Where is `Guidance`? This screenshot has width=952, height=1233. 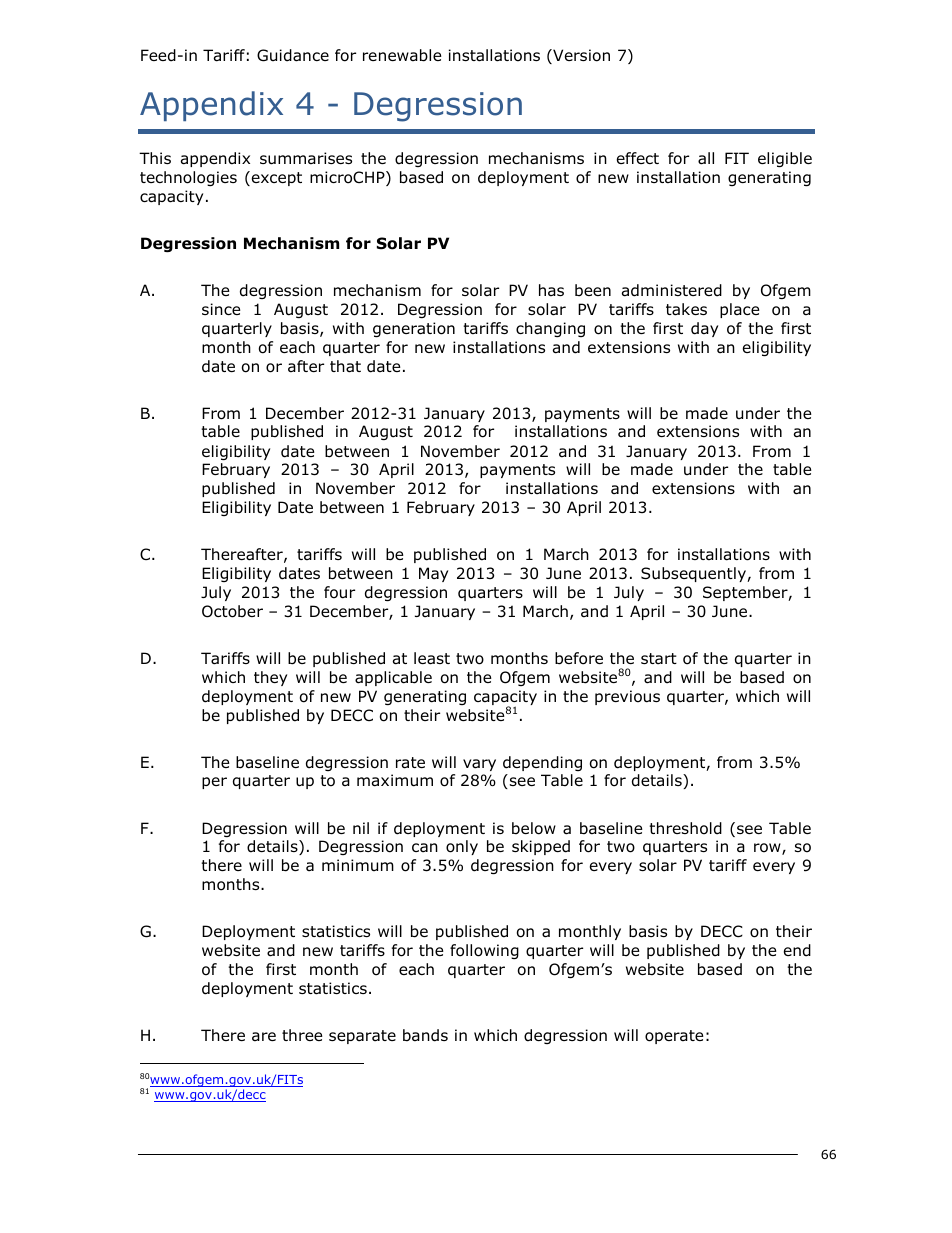 Guidance is located at coordinates (293, 55).
